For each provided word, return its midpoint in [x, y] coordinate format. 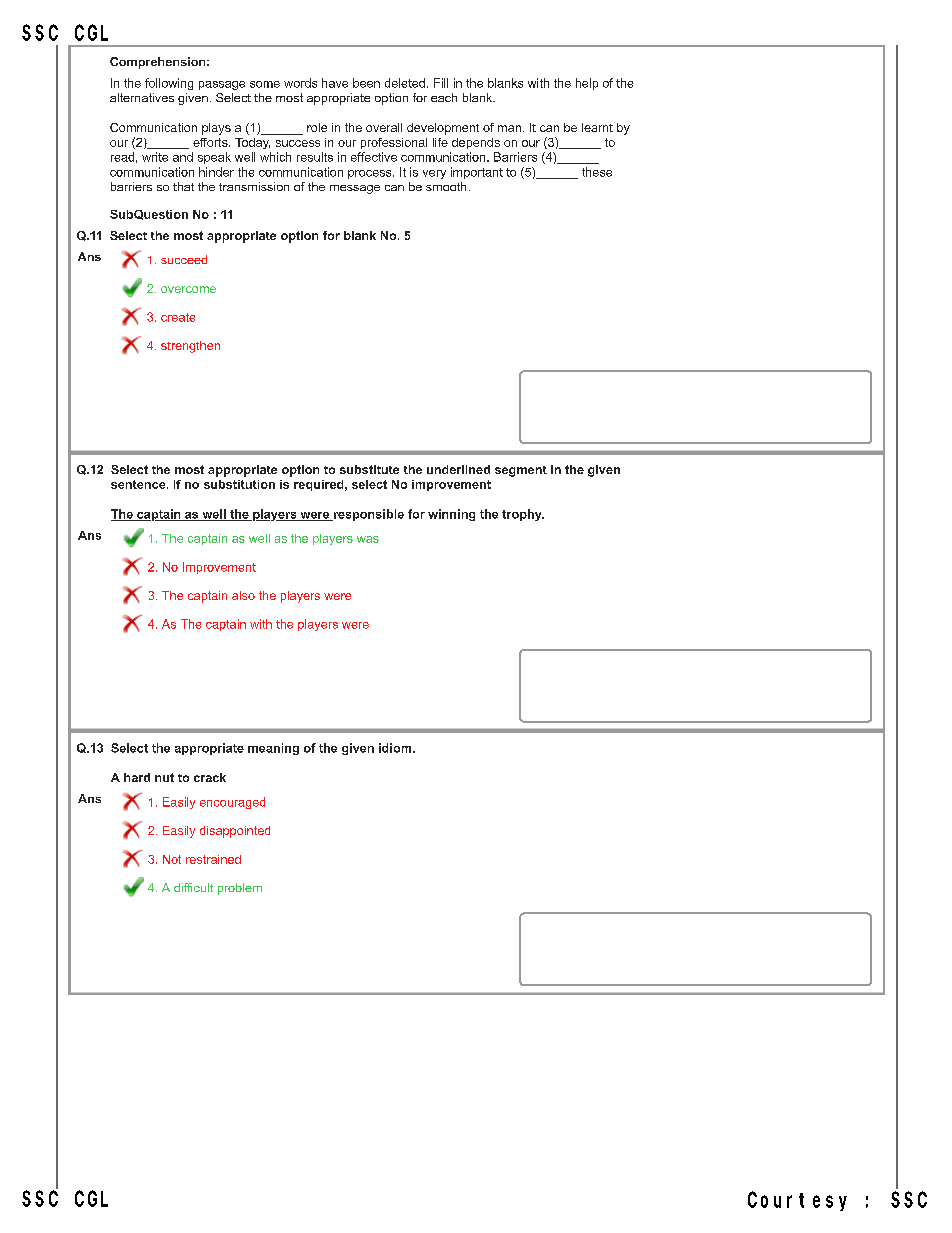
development [443, 129]
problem [240, 889]
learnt [597, 127]
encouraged [232, 803]
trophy [523, 515]
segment [521, 471]
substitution [239, 484]
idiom [395, 748]
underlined [458, 469]
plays [216, 129]
